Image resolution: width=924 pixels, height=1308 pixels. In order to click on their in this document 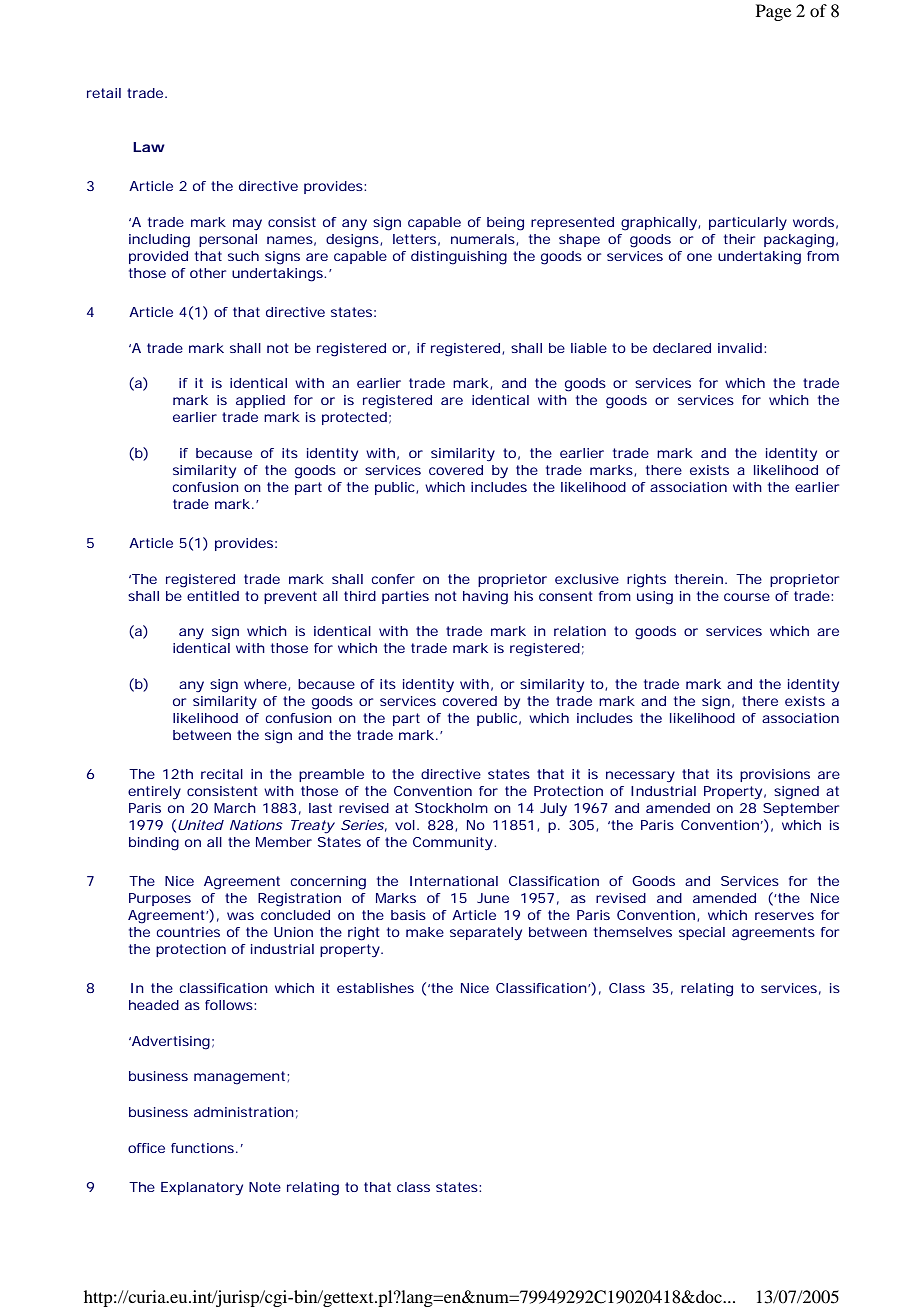, I will do `click(739, 239)`.
